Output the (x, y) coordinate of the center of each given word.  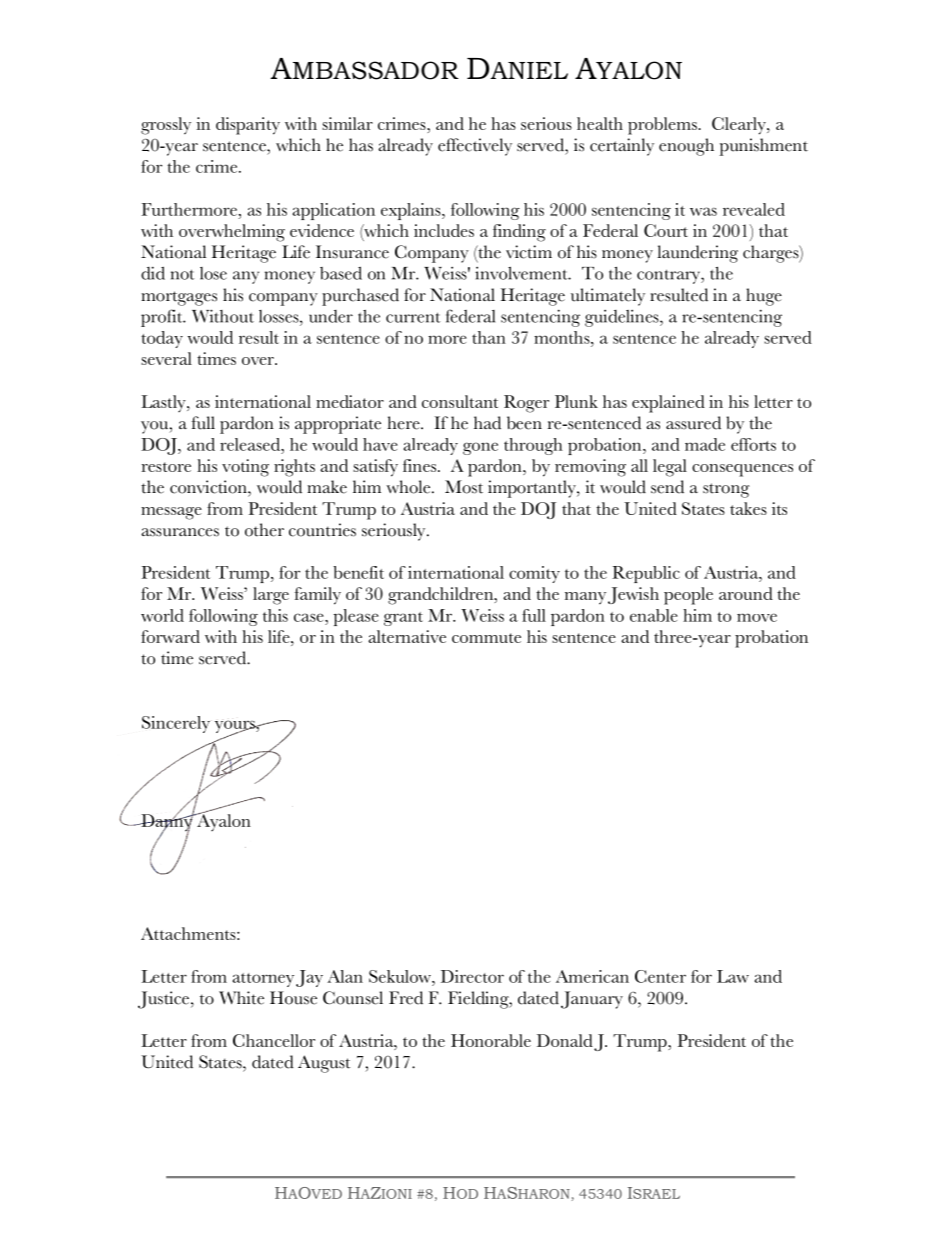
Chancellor (274, 1040)
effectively (475, 147)
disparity (248, 126)
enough (686, 147)
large (271, 596)
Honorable (491, 1040)
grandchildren (442, 596)
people (688, 596)
